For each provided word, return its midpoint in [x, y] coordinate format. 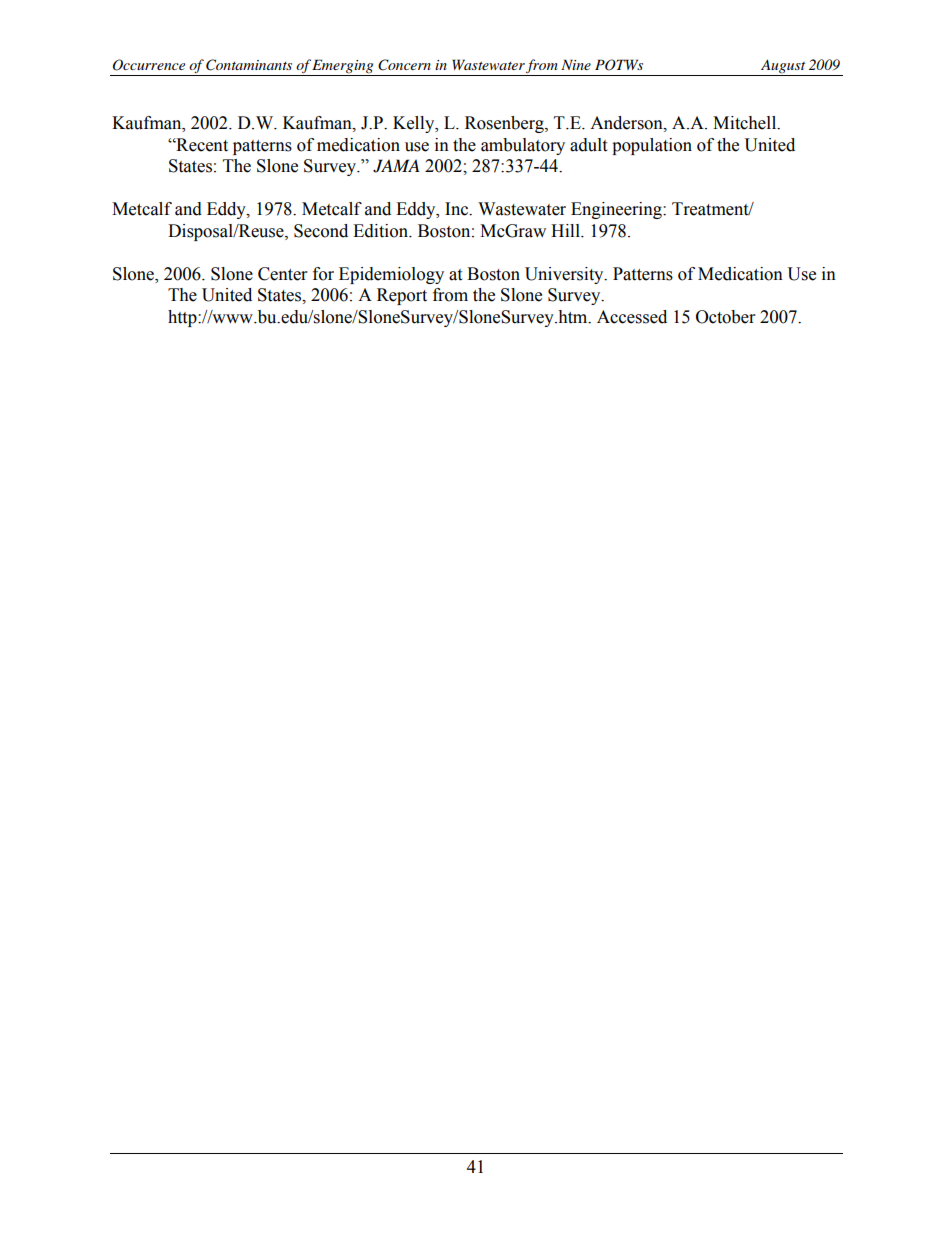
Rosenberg [505, 124]
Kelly [415, 124]
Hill [566, 230]
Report [402, 296]
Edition [382, 231]
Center [282, 274]
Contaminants [249, 65]
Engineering [617, 210]
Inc [458, 209]
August [783, 67]
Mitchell [746, 123]
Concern [404, 65]
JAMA [396, 166]
